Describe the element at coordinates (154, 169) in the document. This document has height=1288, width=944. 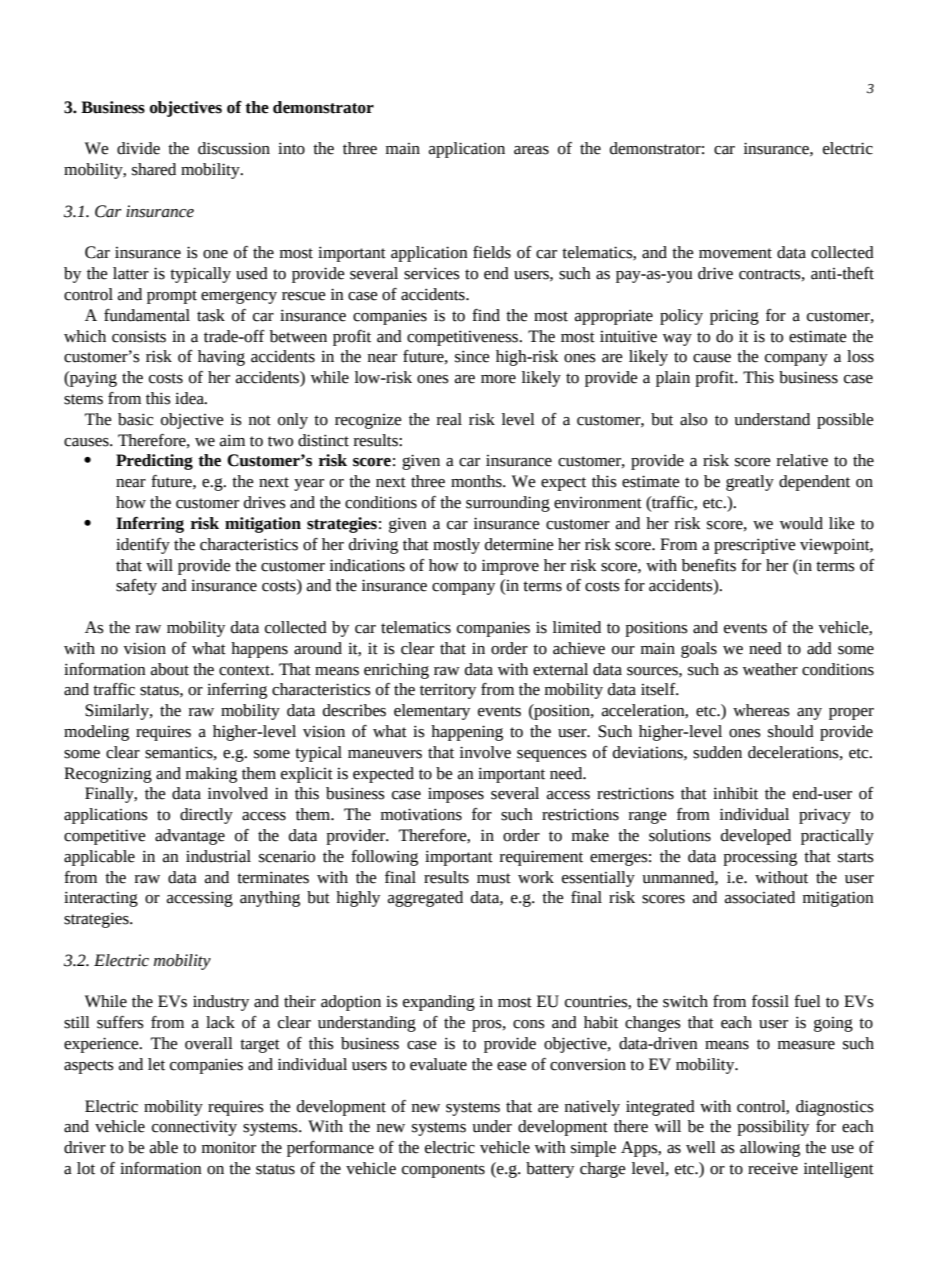
I see `shared` at that location.
